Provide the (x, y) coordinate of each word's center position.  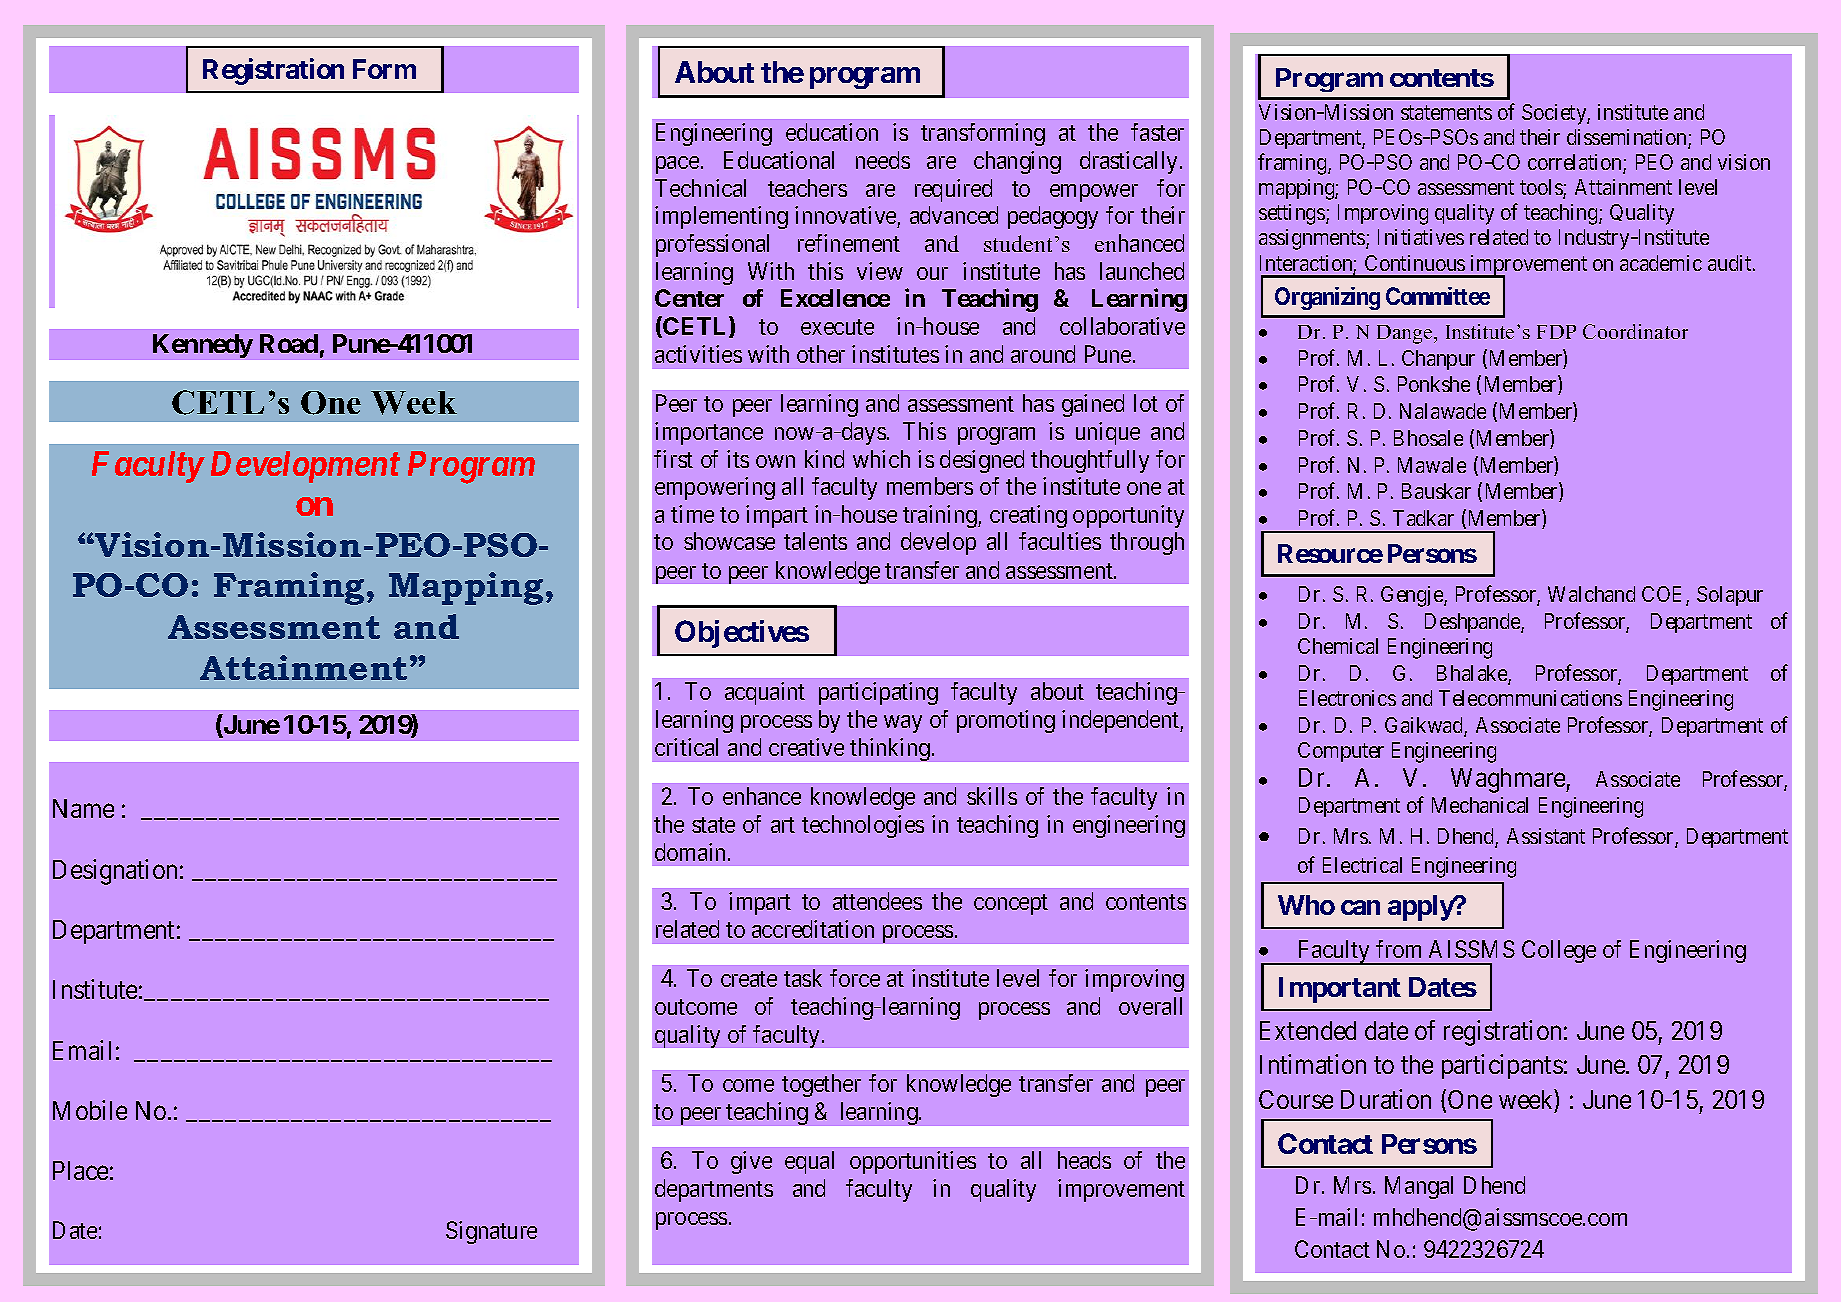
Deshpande (1473, 623)
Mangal (1419, 1187)
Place (80, 1170)
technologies (863, 826)
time (692, 514)
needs (883, 160)
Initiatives (1421, 237)
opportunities (913, 1162)
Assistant (1546, 836)
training (941, 516)
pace (677, 165)
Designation (115, 872)
